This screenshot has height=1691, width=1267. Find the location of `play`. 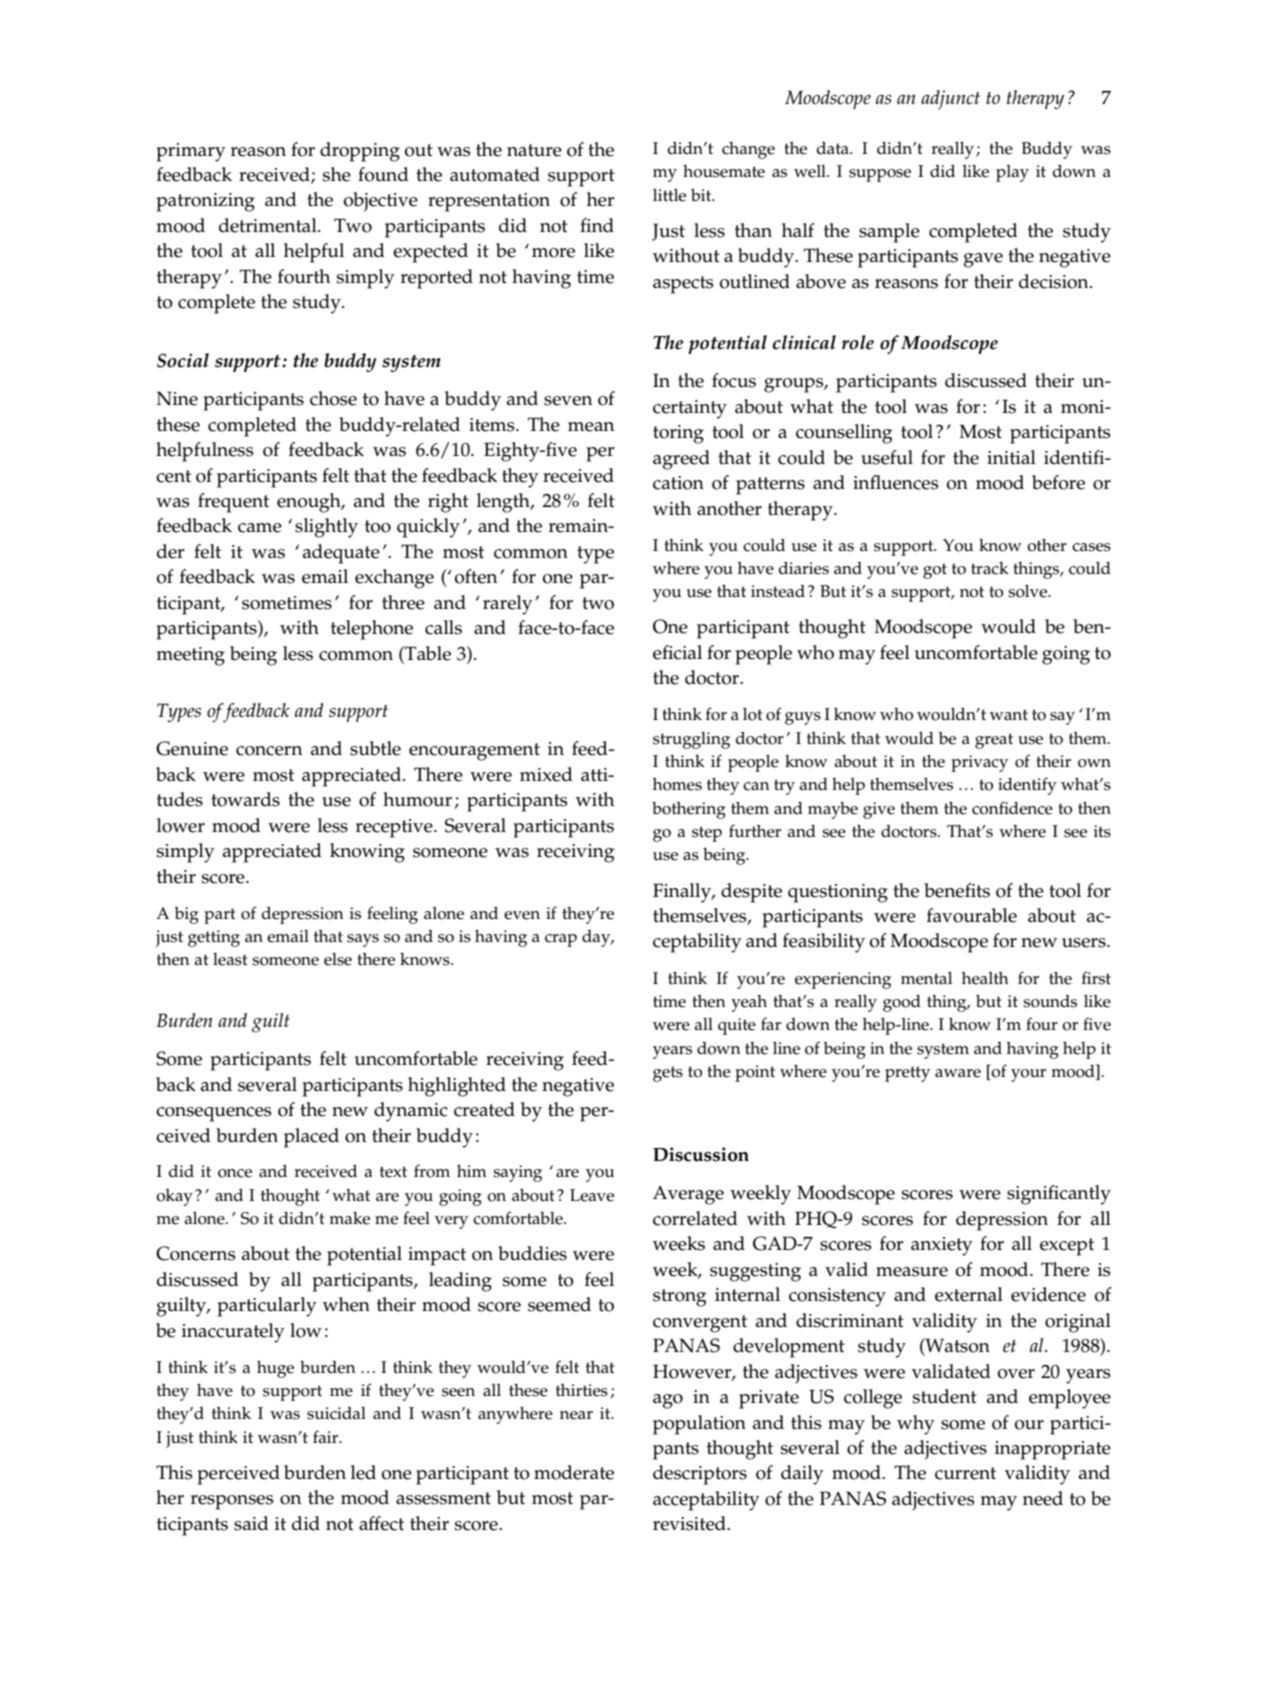

play is located at coordinates (1012, 173).
